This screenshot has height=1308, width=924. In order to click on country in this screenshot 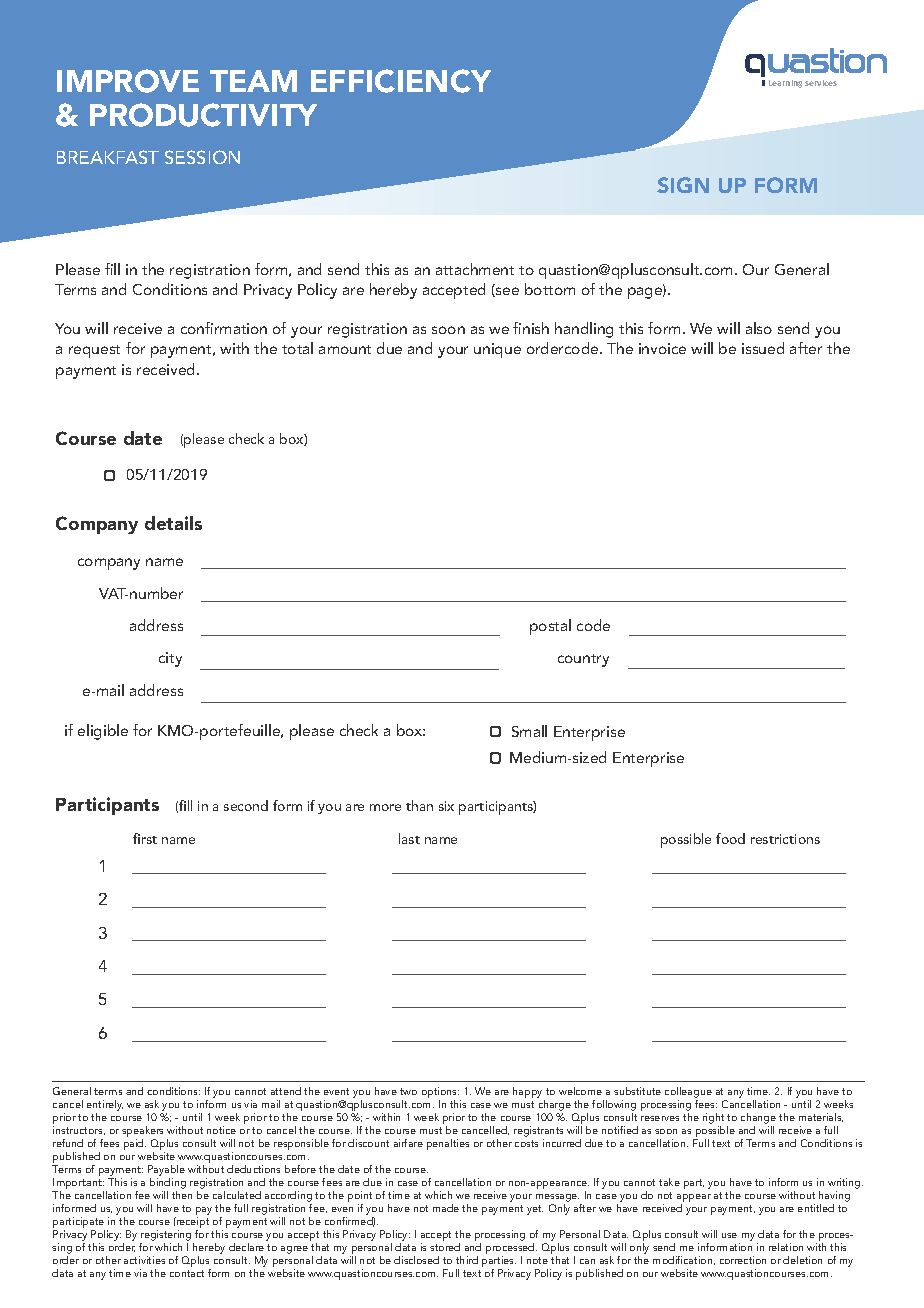, I will do `click(583, 660)`.
